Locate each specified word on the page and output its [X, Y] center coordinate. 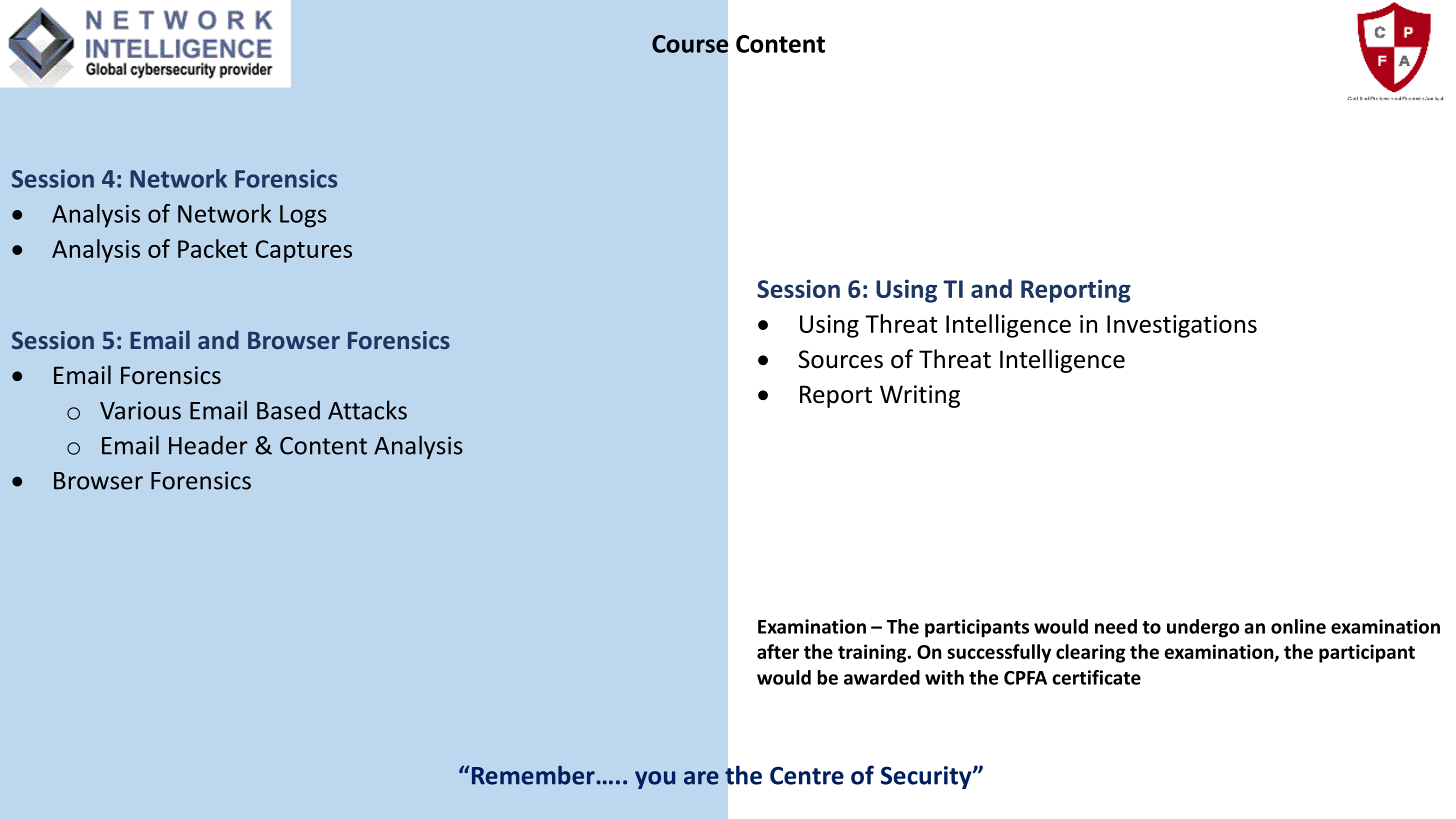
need [1116, 626]
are [701, 778]
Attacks [367, 410]
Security [927, 777]
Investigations [1182, 326]
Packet [213, 248]
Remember [533, 775]
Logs [303, 216]
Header [208, 445]
